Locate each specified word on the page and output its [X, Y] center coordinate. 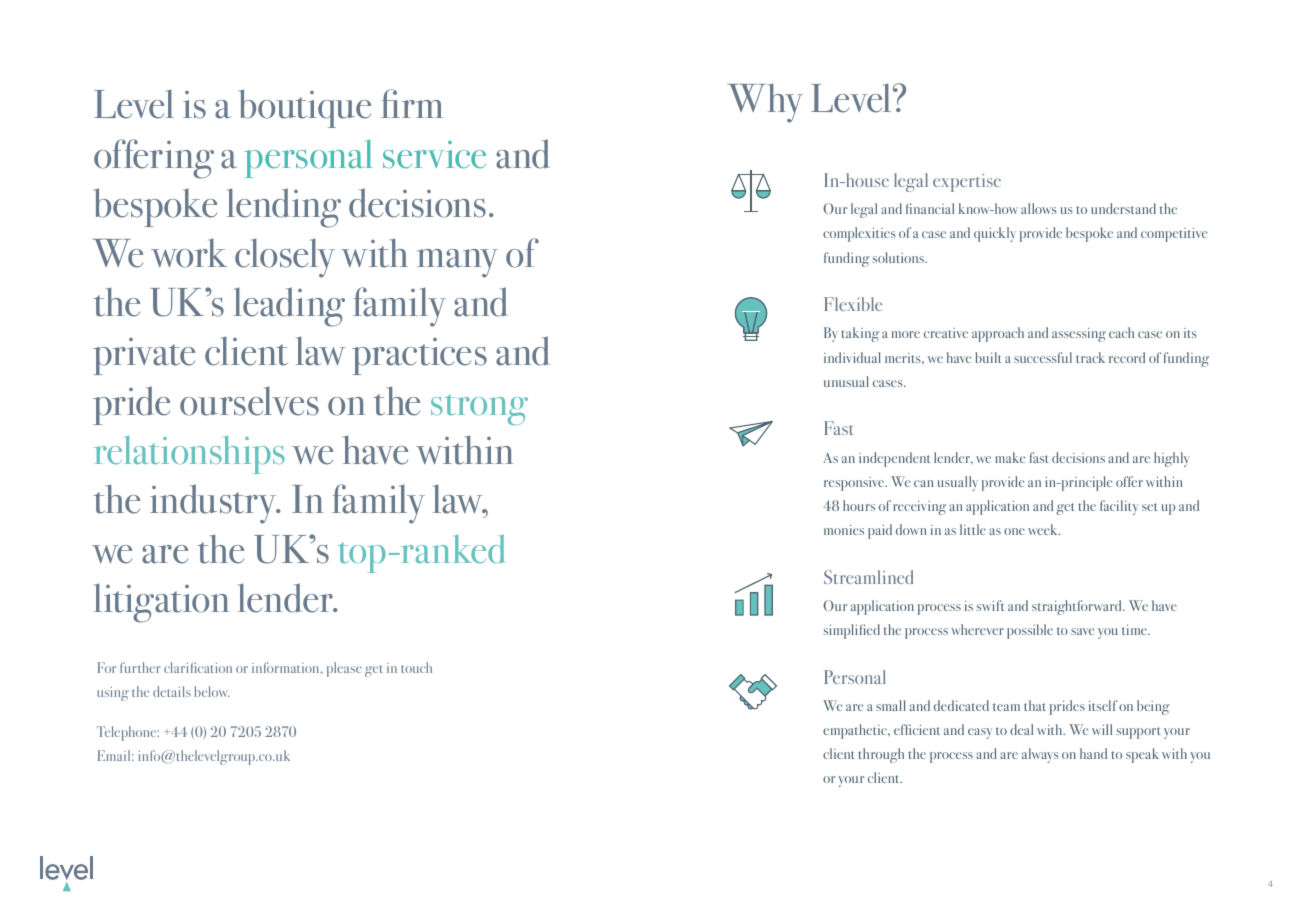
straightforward [1078, 607]
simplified [852, 631]
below [212, 691]
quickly [995, 234]
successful [1043, 357]
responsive [855, 484]
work [189, 253]
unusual [846, 381]
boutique [304, 108]
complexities [859, 234]
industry [214, 504]
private [144, 356]
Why [765, 103]
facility [1119, 507]
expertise [967, 183]
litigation [161, 603]
